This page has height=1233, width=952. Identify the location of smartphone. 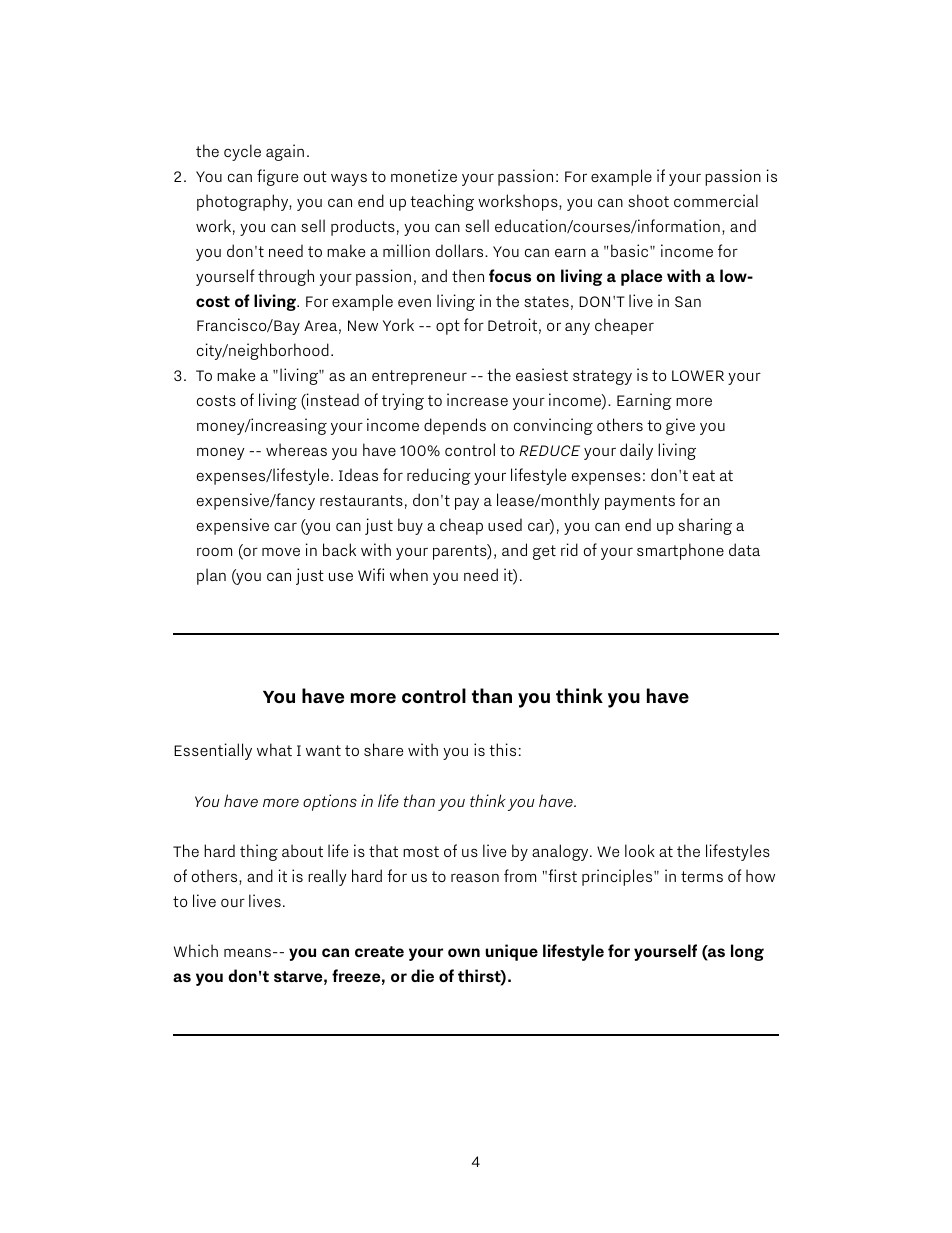
(680, 551).
